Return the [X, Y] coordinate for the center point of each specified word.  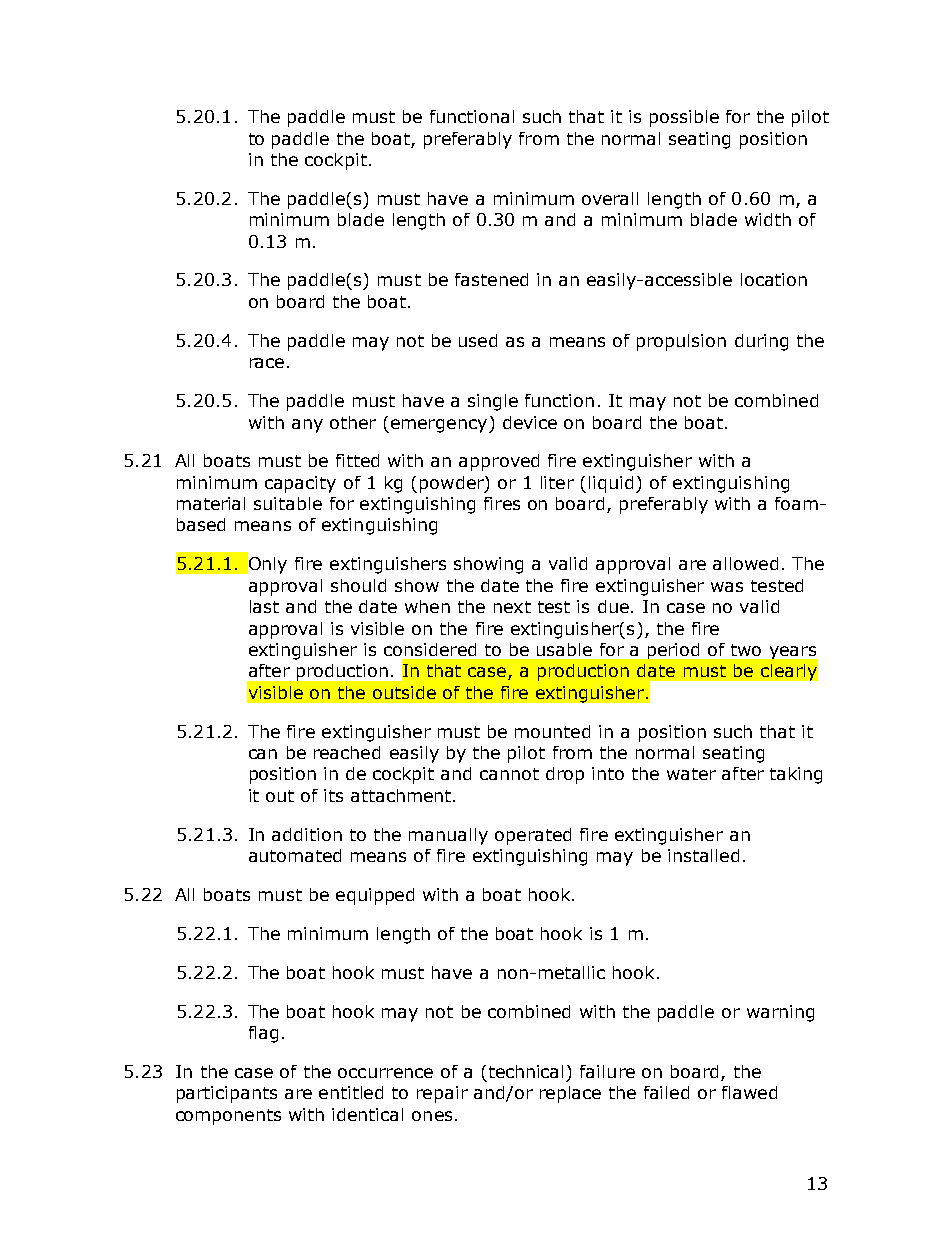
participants [227, 1094]
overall [610, 198]
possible [684, 118]
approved [499, 462]
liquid [611, 484]
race [267, 363]
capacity [300, 484]
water [691, 774]
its [333, 795]
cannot [509, 774]
